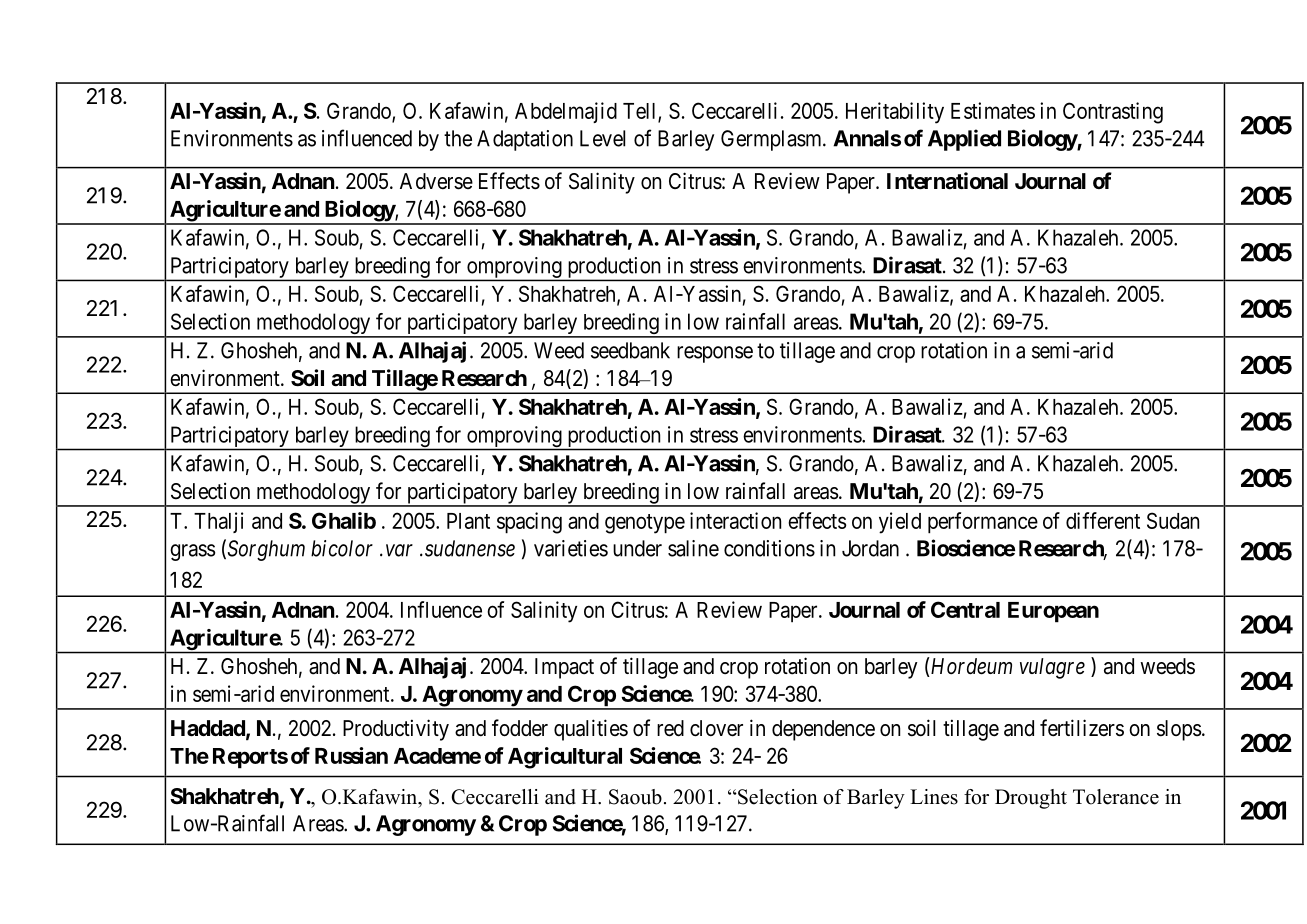 The width and height of the image is (1307, 924). I want to click on Russian, so click(351, 755).
